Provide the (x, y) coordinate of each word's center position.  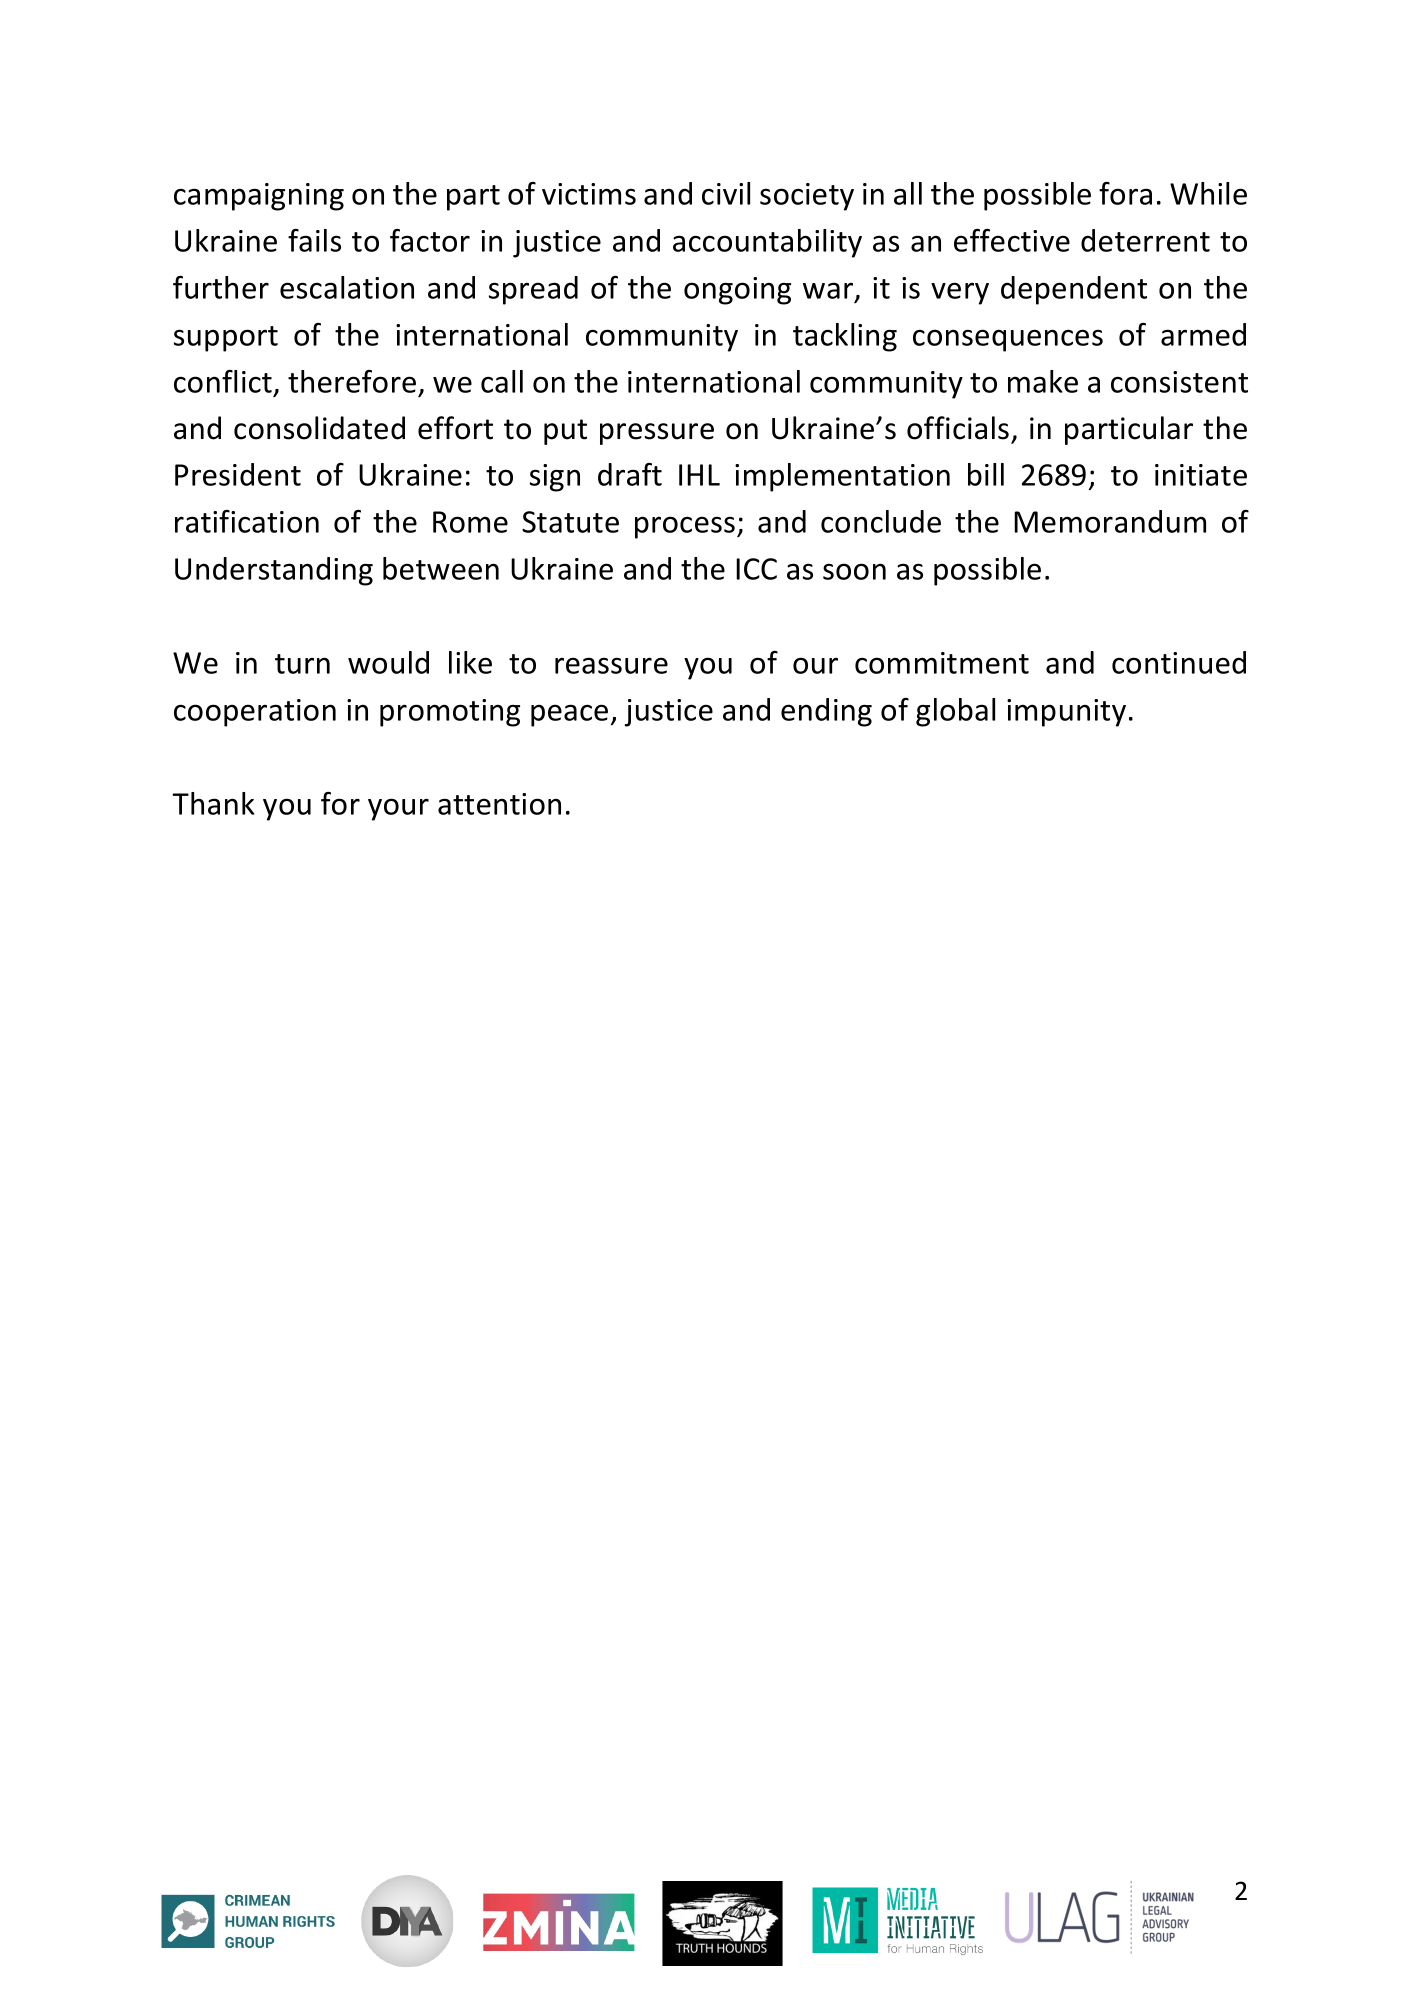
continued (1179, 662)
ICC (756, 569)
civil (726, 193)
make (1043, 381)
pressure (657, 434)
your (398, 809)
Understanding (274, 571)
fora (1125, 193)
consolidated (319, 428)
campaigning (259, 197)
